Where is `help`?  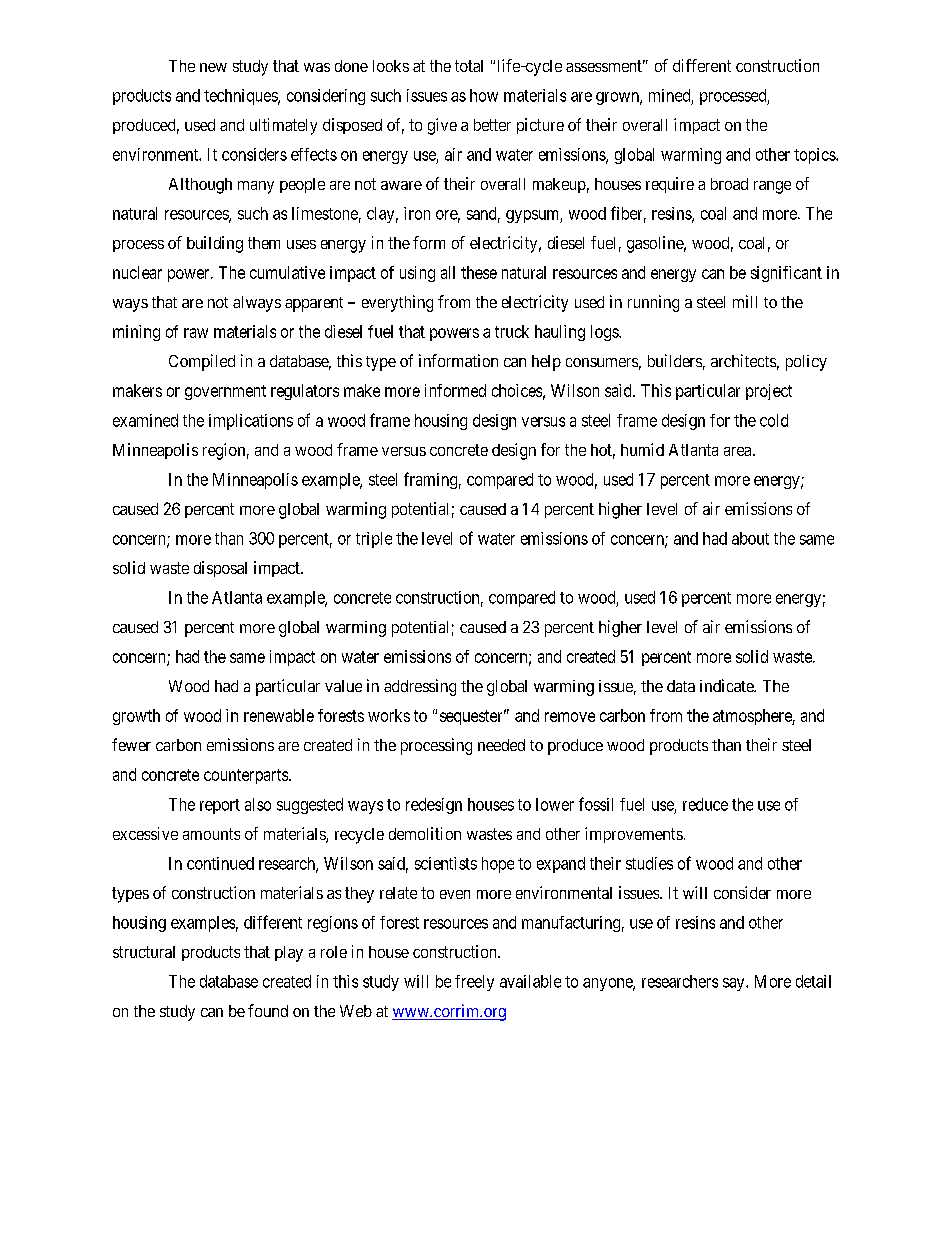 help is located at coordinates (546, 363).
